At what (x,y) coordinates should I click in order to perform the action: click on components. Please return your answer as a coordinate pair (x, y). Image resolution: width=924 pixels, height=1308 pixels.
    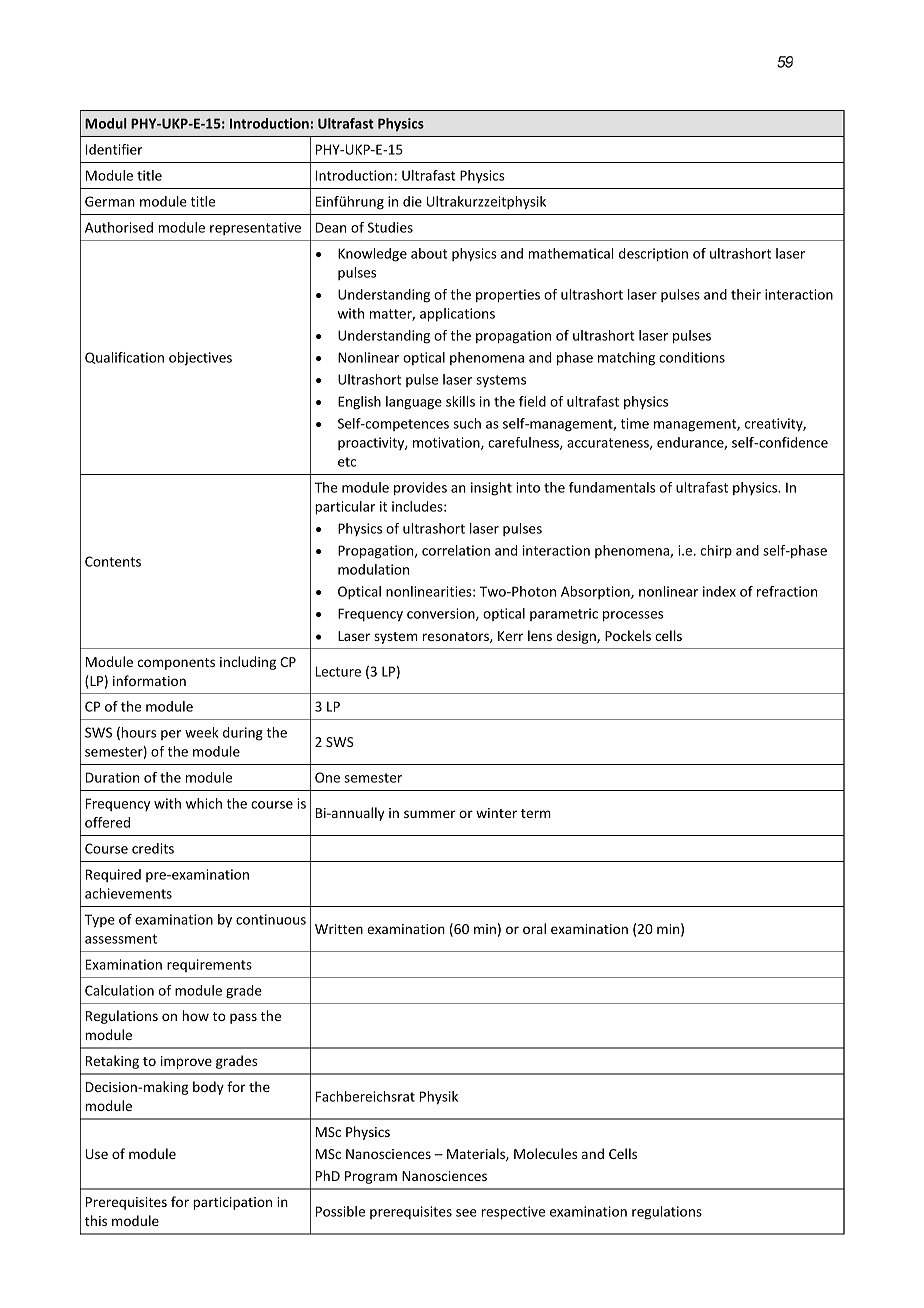
    Looking at the image, I should click on (176, 664).
